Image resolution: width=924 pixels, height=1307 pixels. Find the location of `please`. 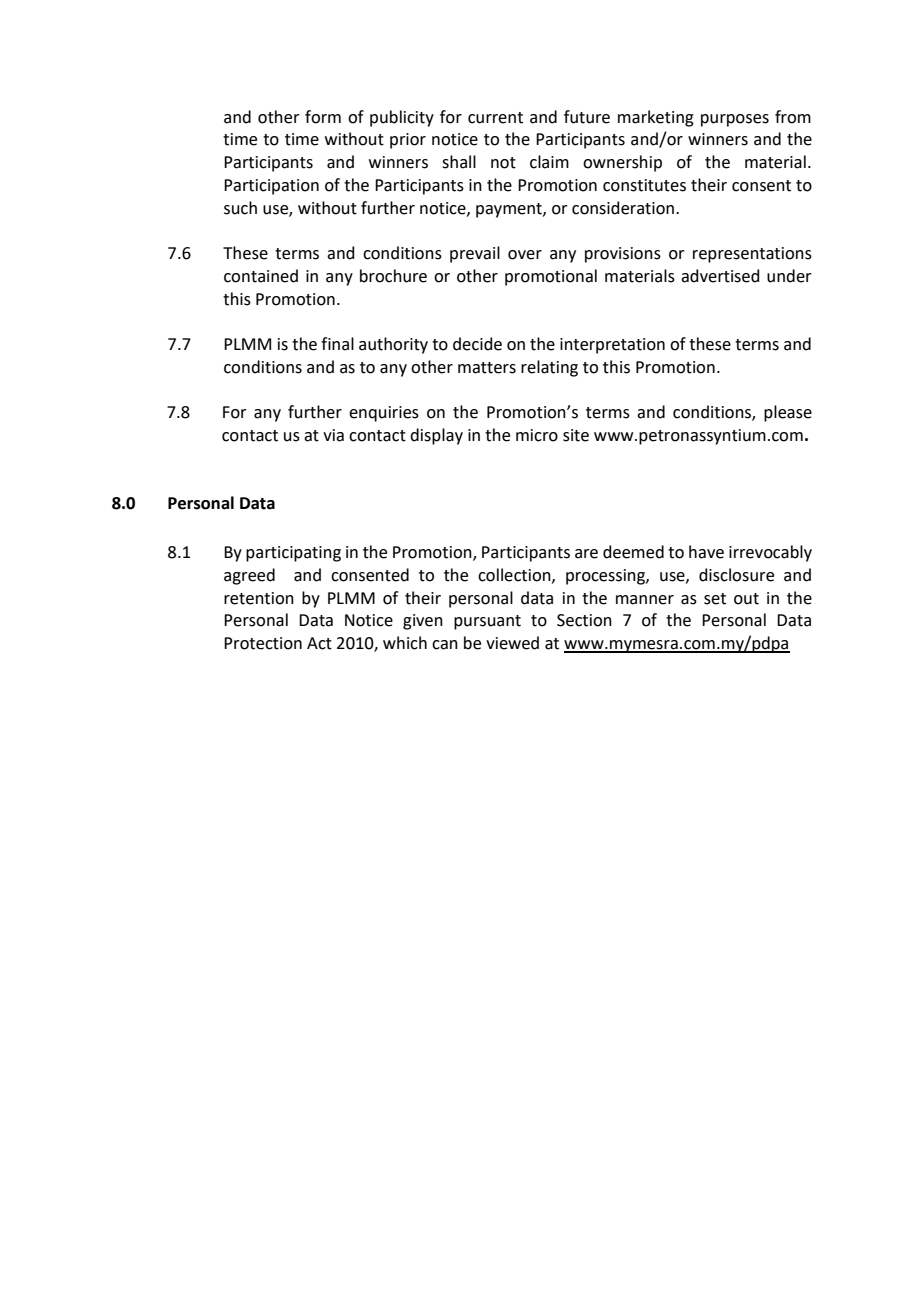

please is located at coordinates (788, 413).
